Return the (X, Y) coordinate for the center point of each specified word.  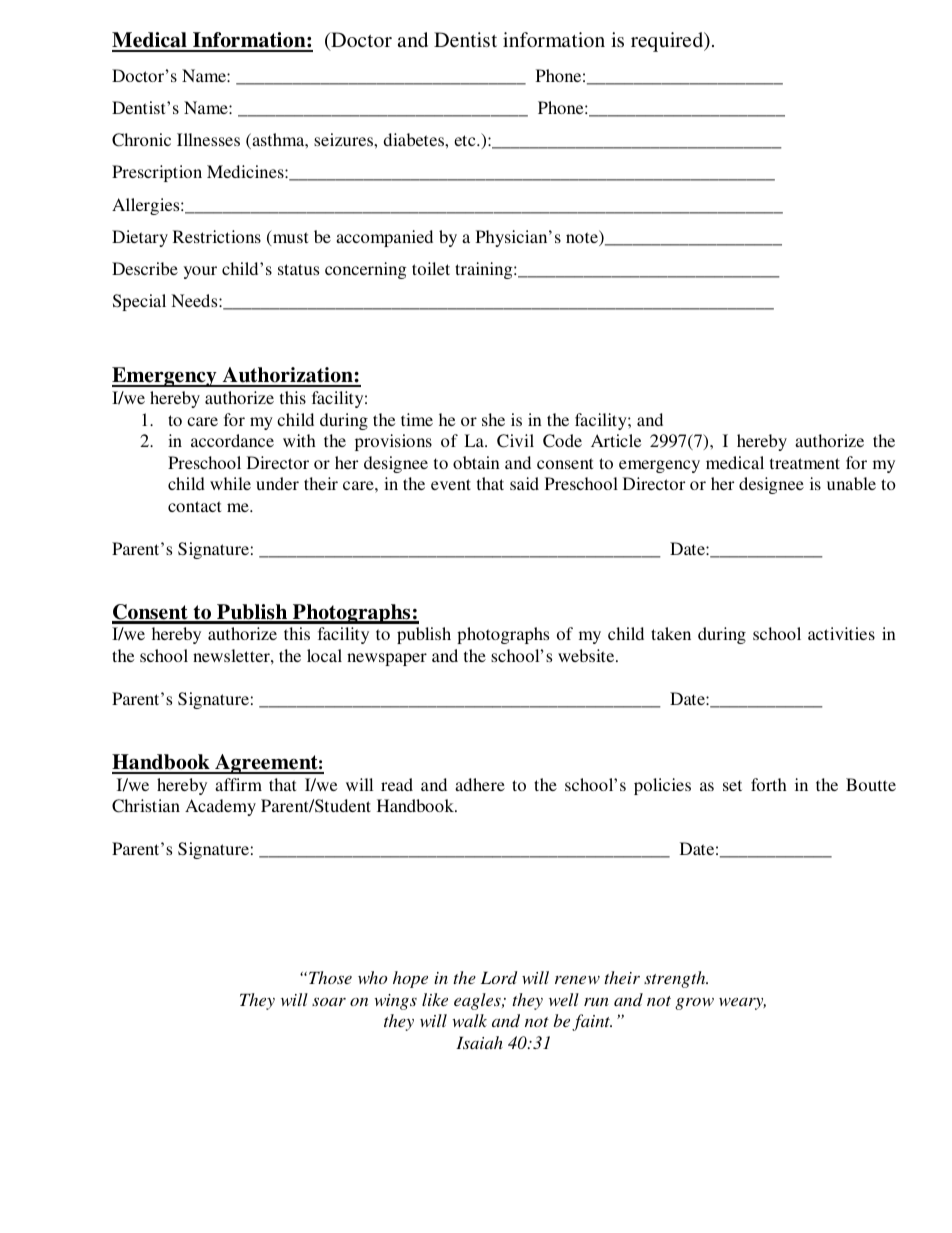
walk (469, 1020)
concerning (366, 270)
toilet (431, 268)
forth (769, 784)
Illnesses (208, 139)
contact (194, 506)
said (524, 483)
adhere (480, 784)
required (668, 42)
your (200, 272)
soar (329, 1001)
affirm (238, 784)
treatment (805, 463)
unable (851, 483)
